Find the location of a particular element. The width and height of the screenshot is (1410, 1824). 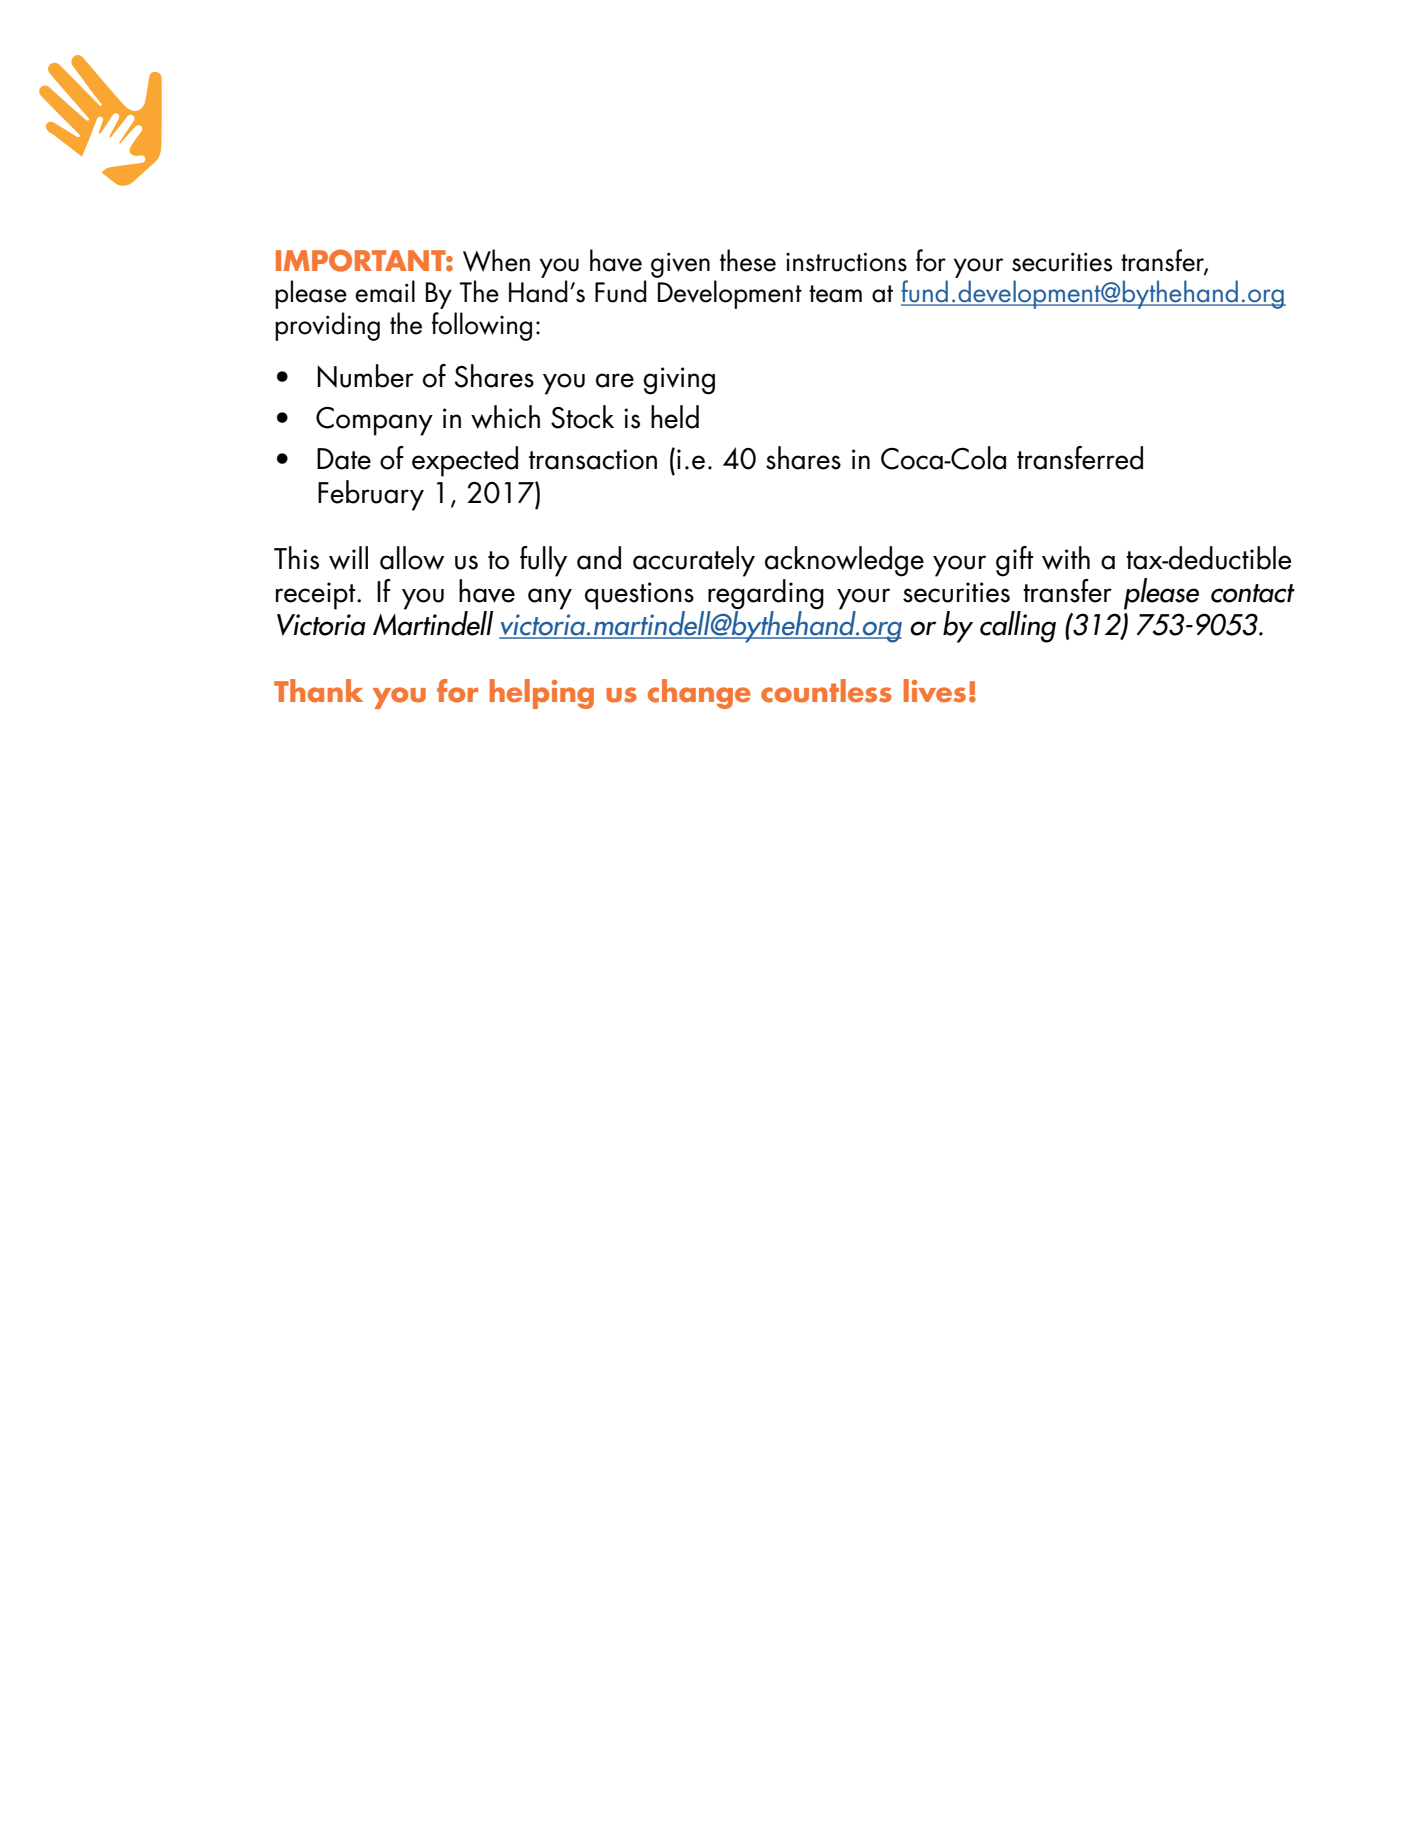

email is located at coordinates (385, 291).
